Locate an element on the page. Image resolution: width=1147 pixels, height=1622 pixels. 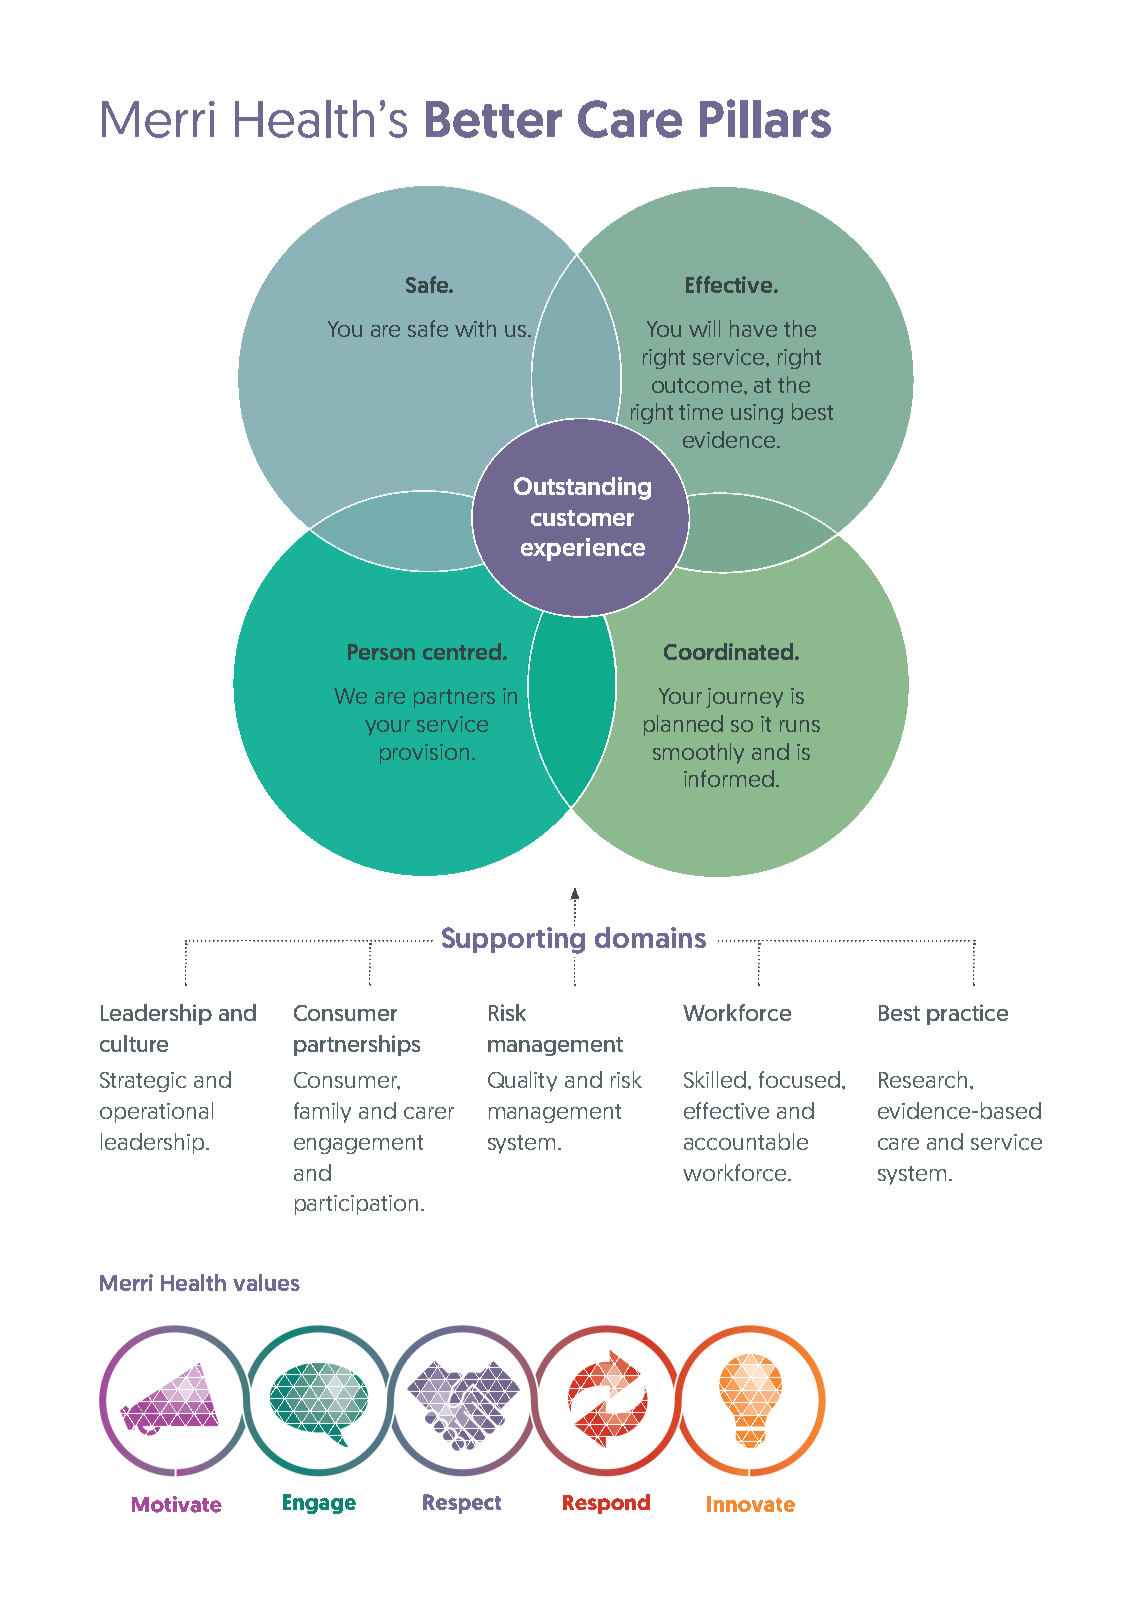
Better is located at coordinates (494, 119).
